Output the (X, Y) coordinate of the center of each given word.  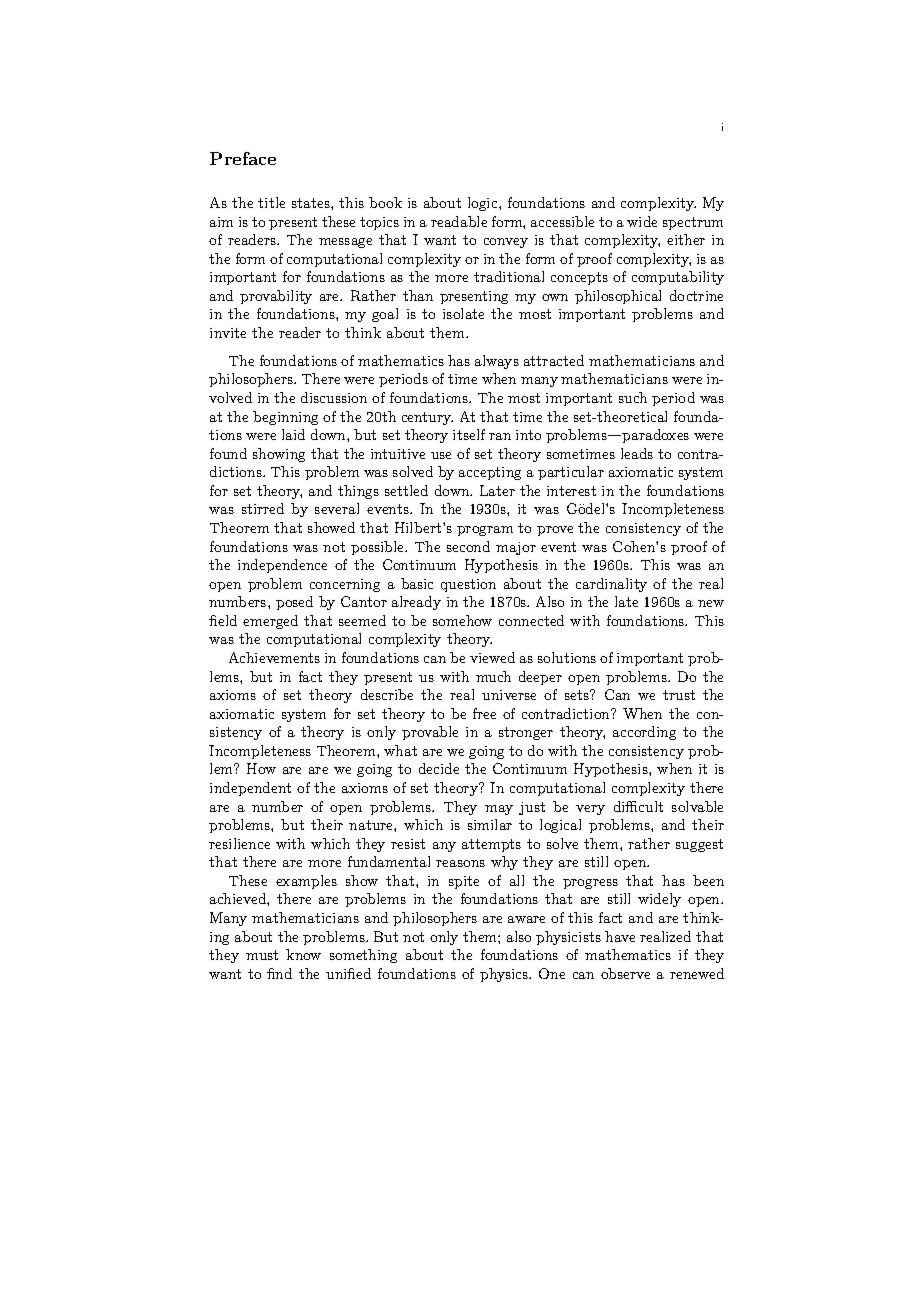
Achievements (274, 657)
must (262, 955)
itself (469, 434)
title (271, 202)
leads (637, 453)
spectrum (693, 223)
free (484, 713)
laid (293, 434)
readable (459, 221)
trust (679, 695)
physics (505, 975)
